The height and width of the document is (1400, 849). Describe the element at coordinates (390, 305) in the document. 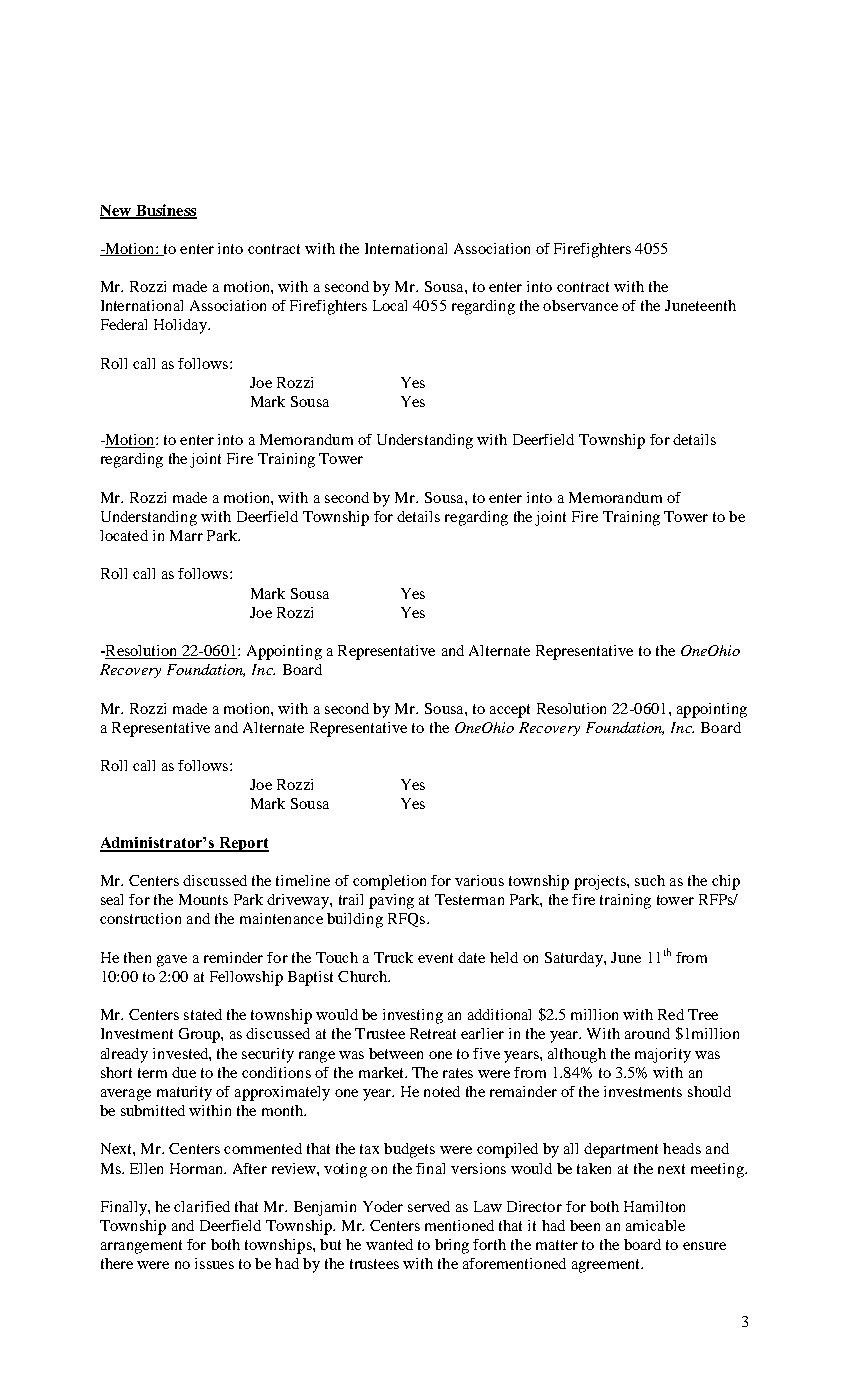

I see `Local` at that location.
